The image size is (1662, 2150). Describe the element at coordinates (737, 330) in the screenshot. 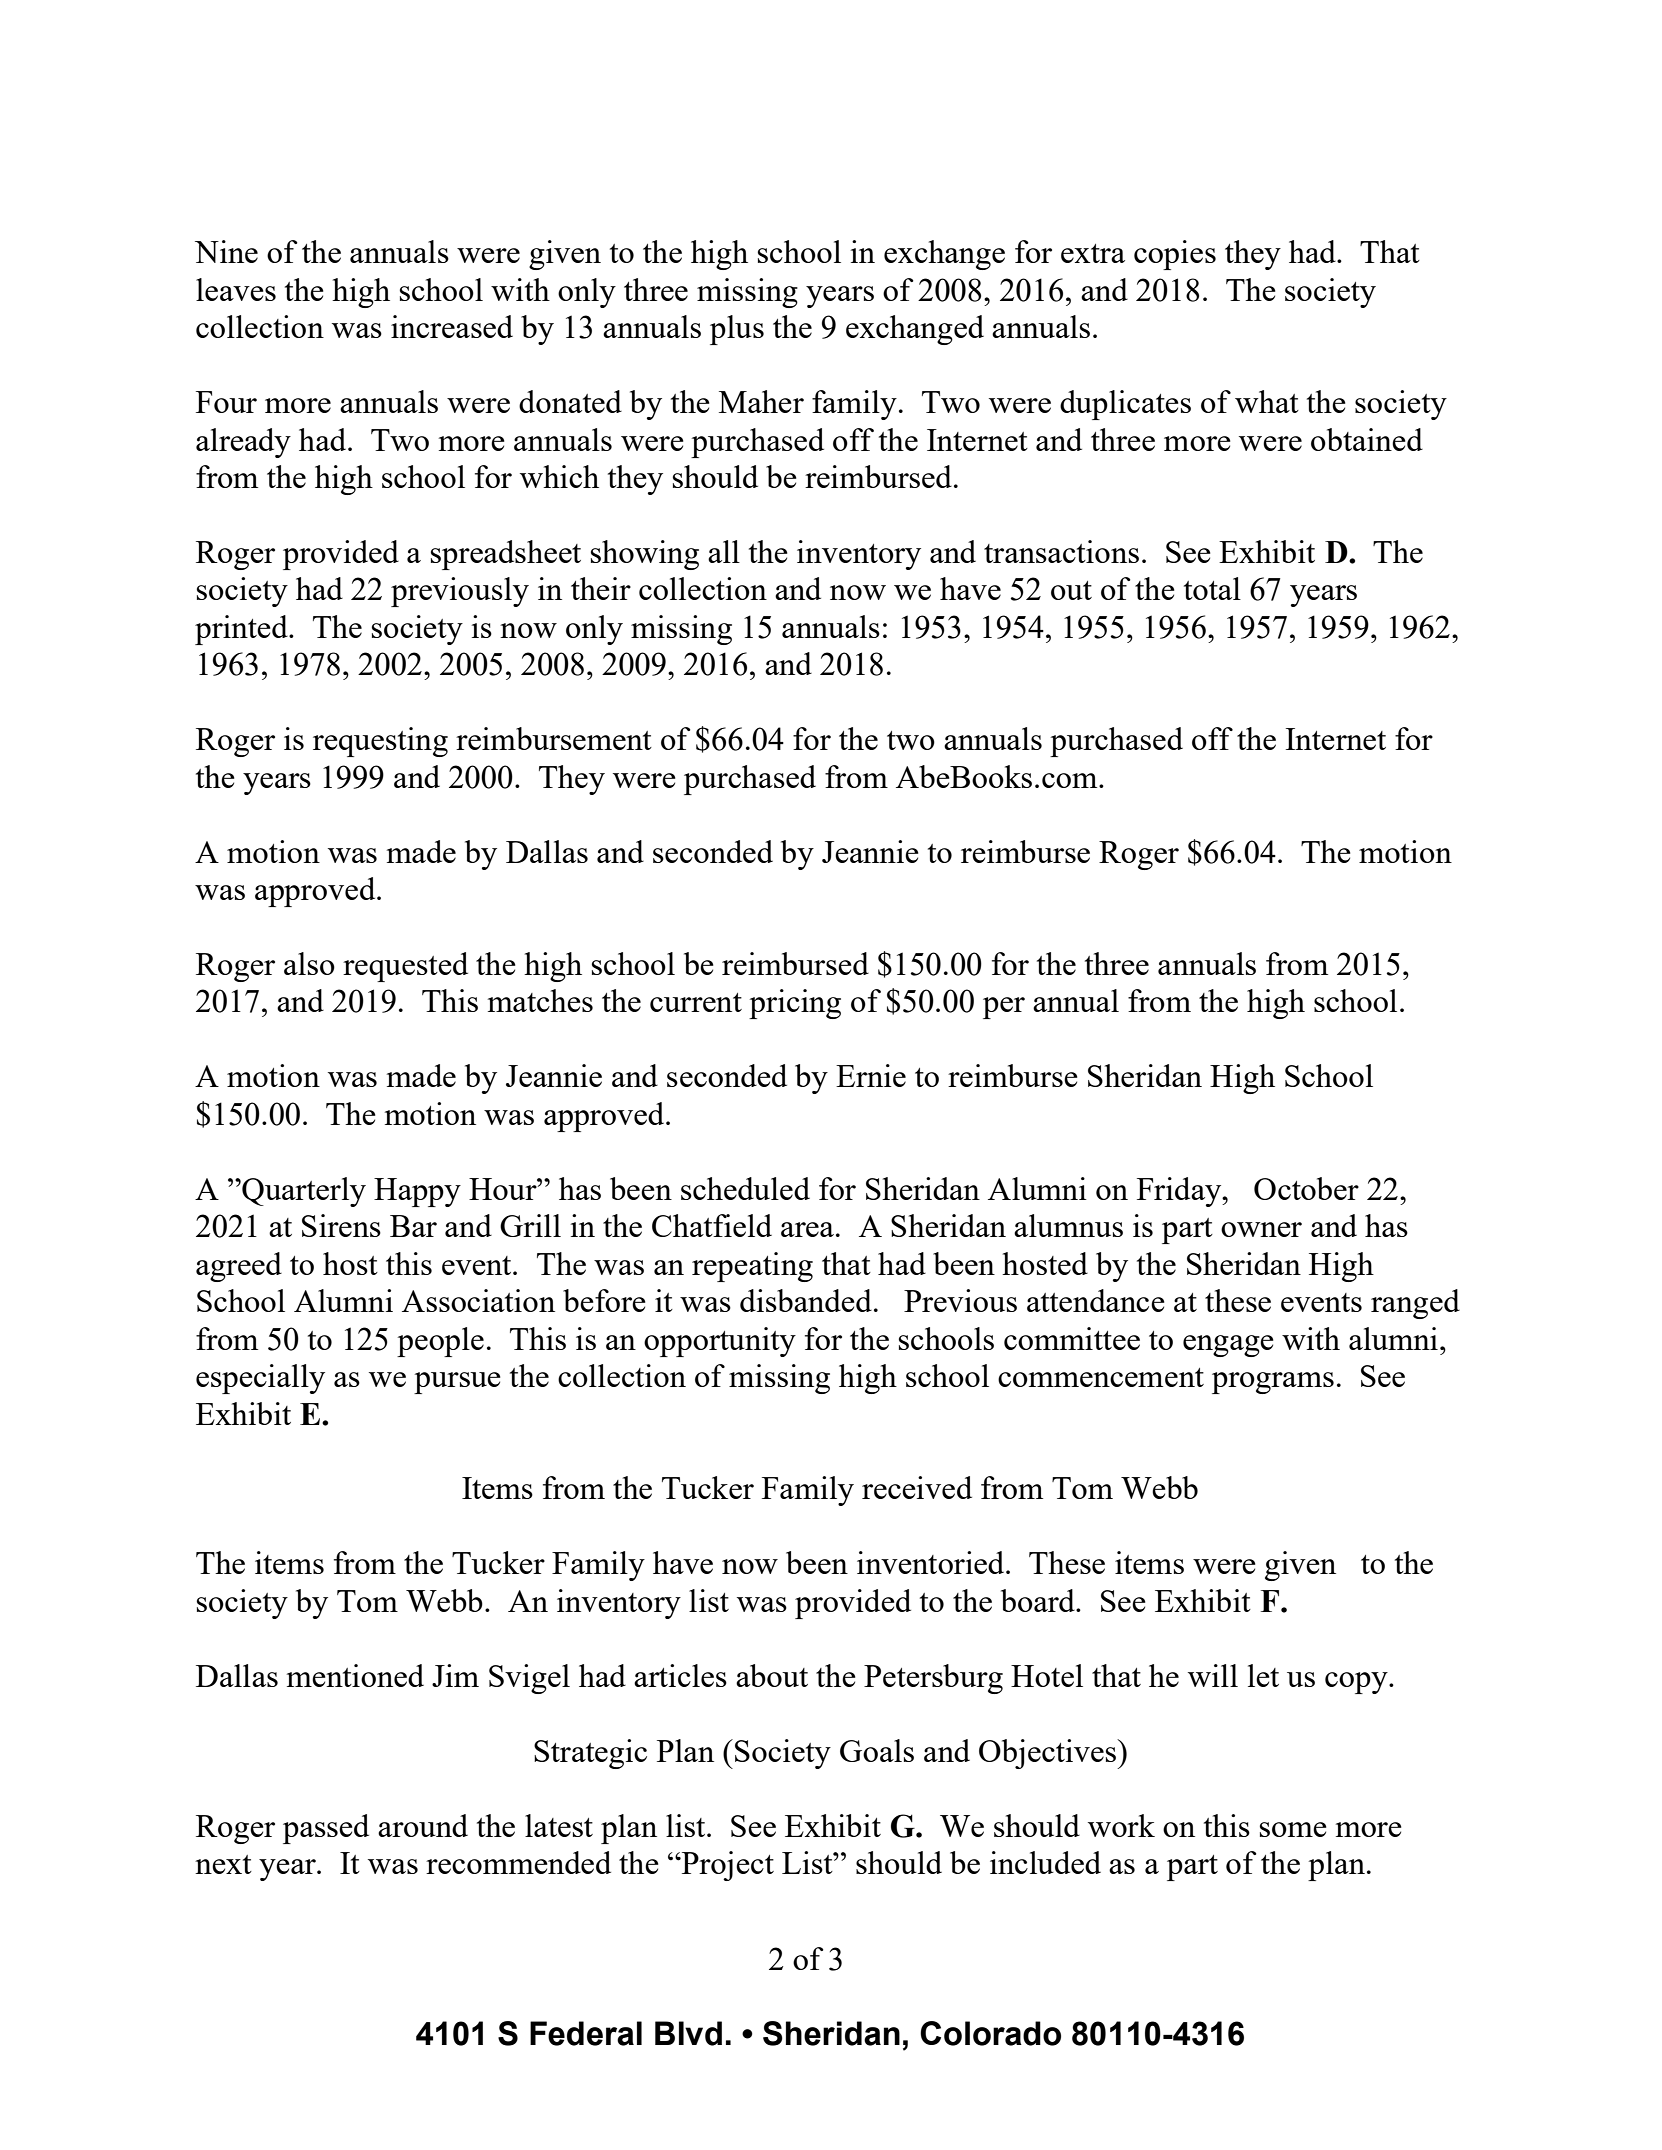

I see `plus` at that location.
